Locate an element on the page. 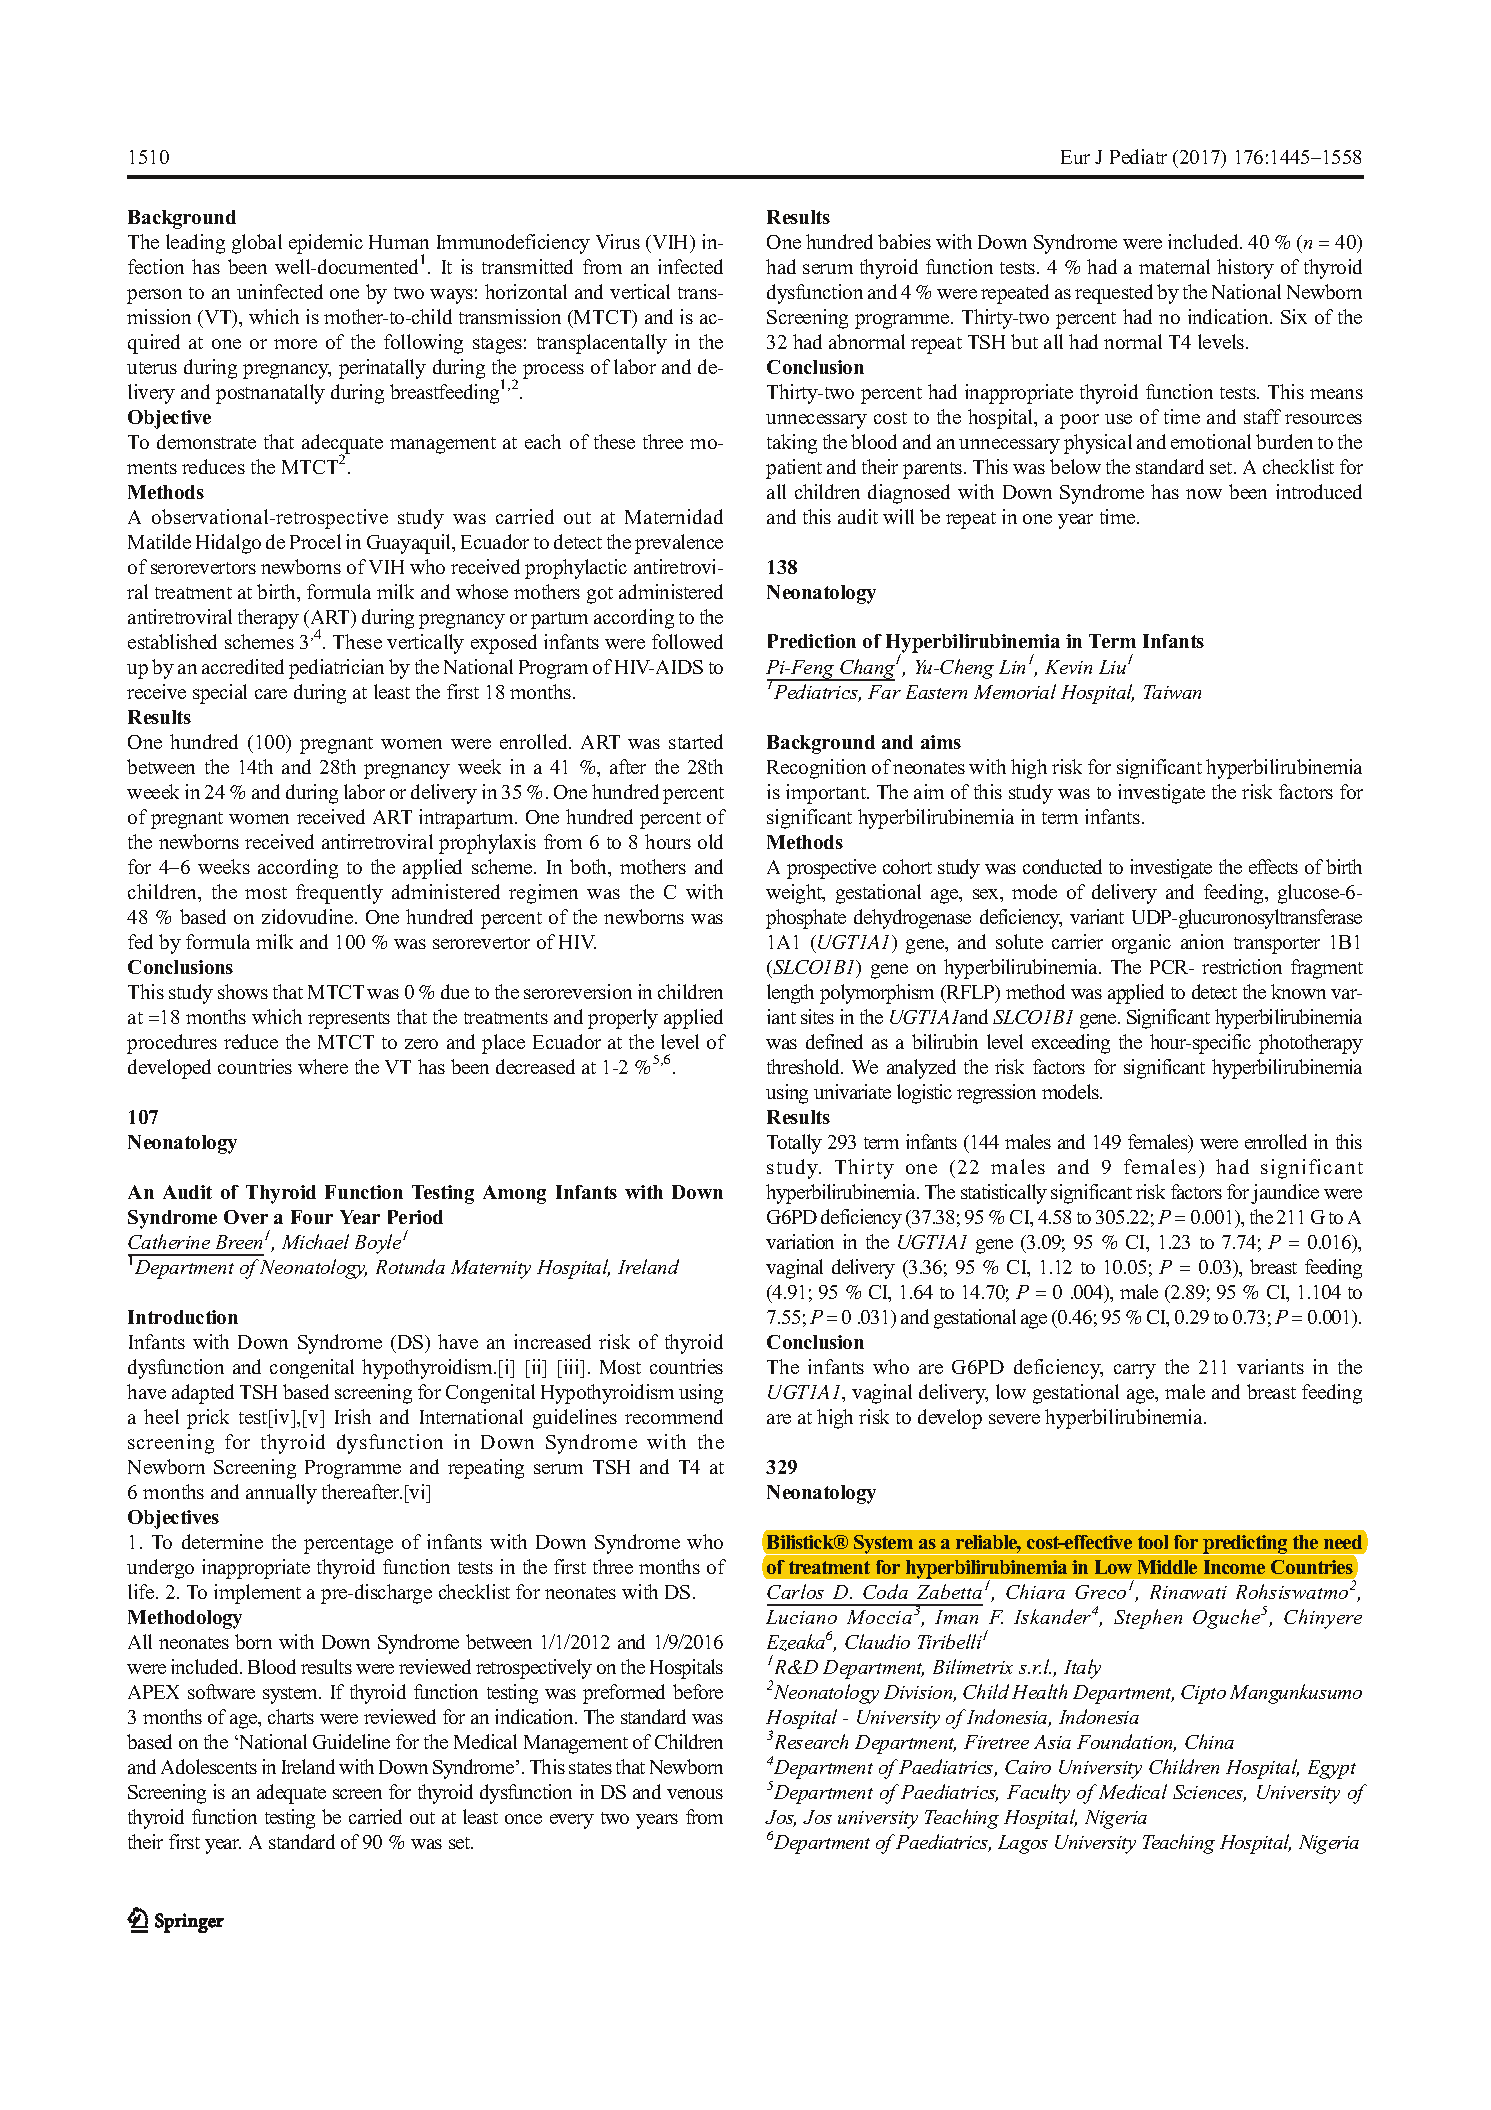 The image size is (1491, 2110). recommend is located at coordinates (674, 1416).
